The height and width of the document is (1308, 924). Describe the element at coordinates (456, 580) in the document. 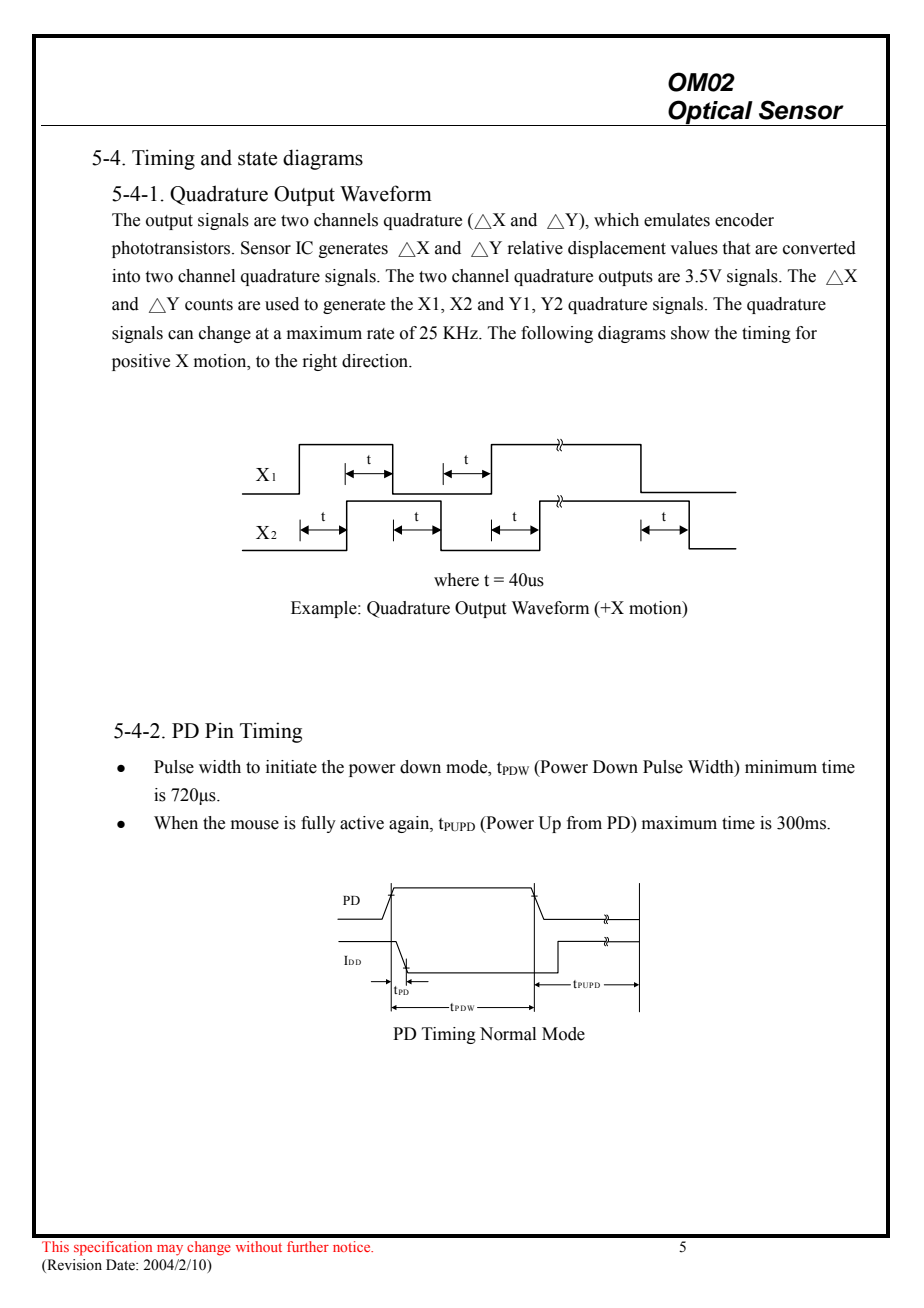

I see `where` at that location.
